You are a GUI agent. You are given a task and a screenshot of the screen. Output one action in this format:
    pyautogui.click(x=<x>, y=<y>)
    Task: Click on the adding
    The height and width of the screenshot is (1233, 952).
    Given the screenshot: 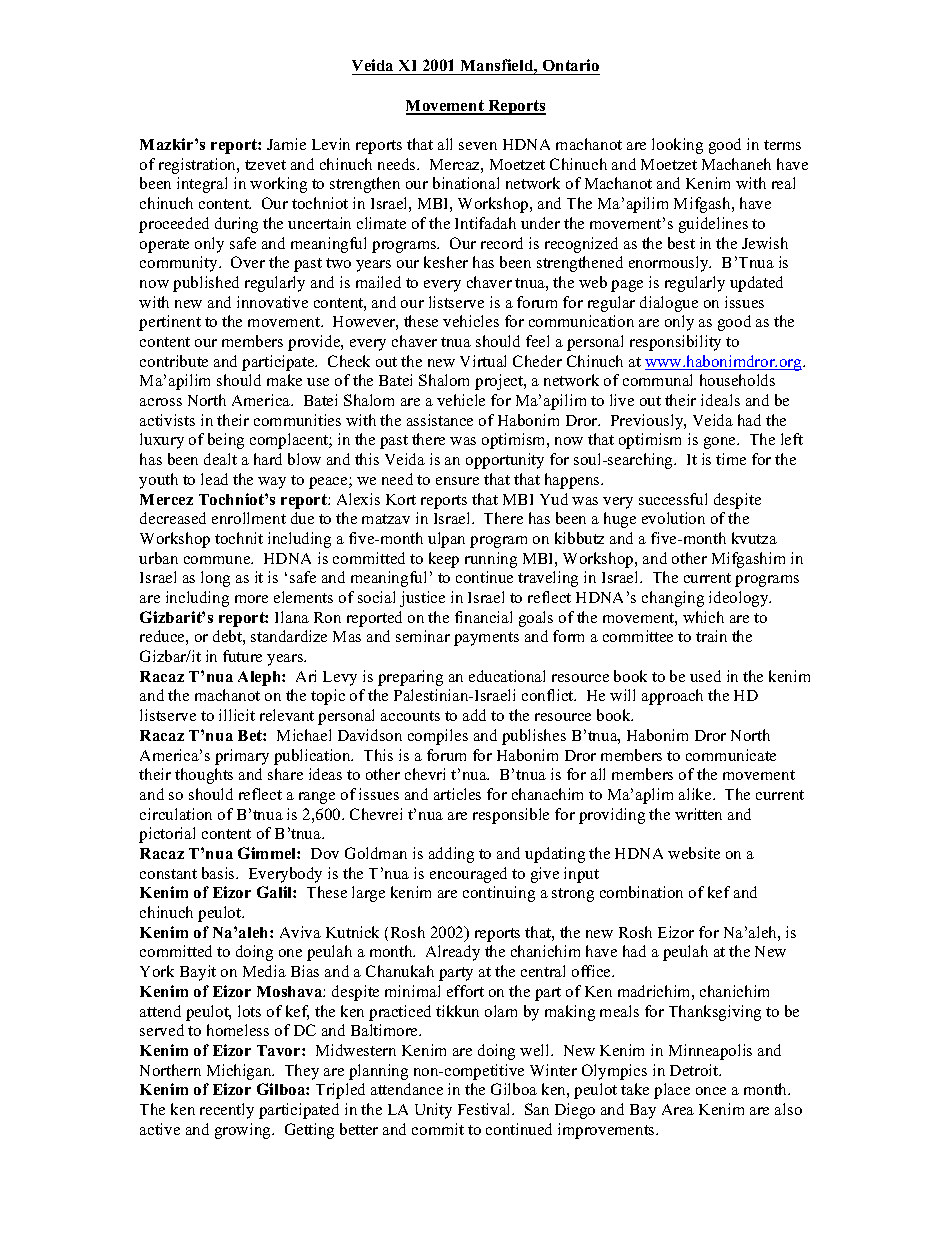 What is the action you would take?
    pyautogui.click(x=451, y=855)
